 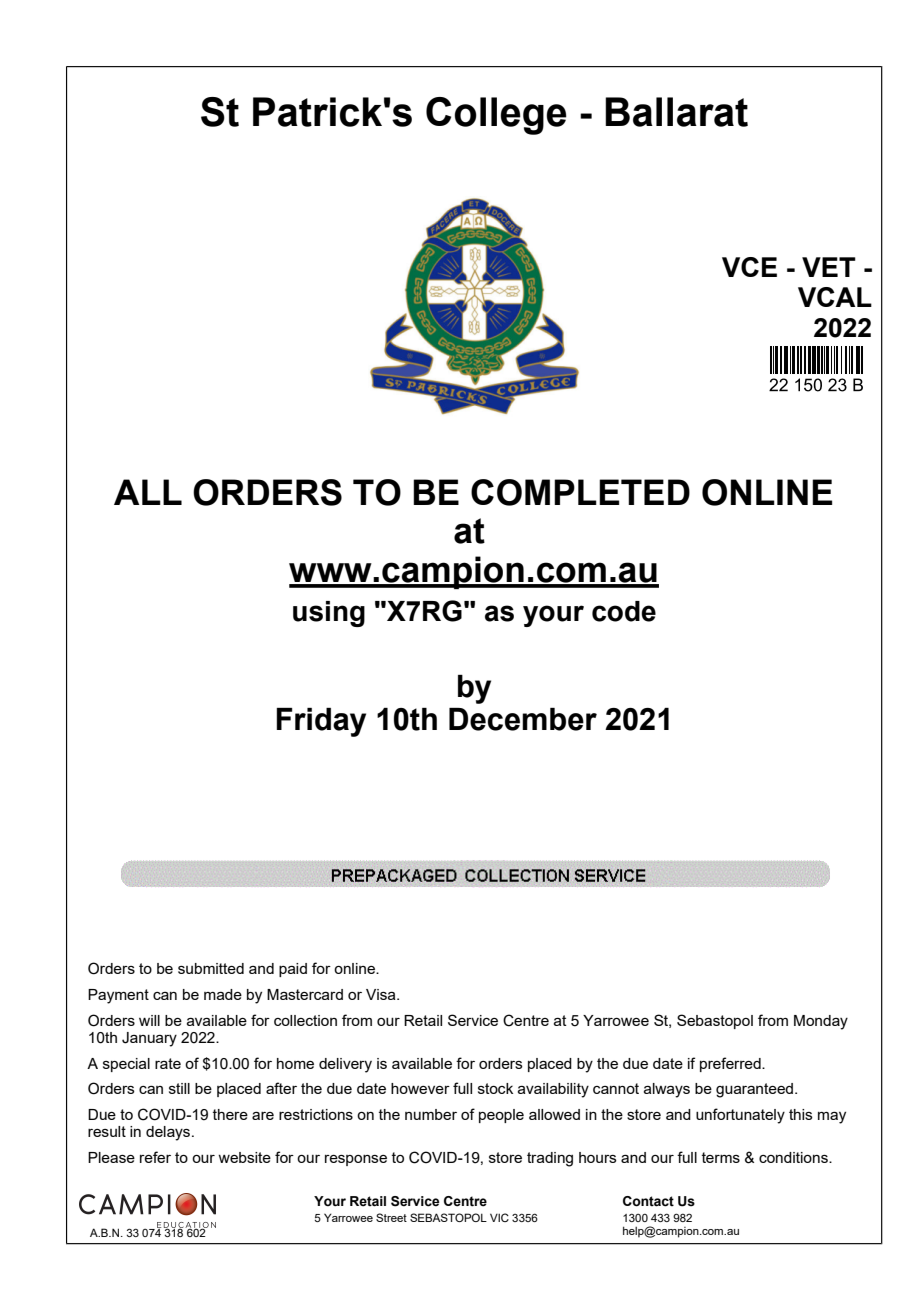 I want to click on VCE, so click(x=749, y=267).
